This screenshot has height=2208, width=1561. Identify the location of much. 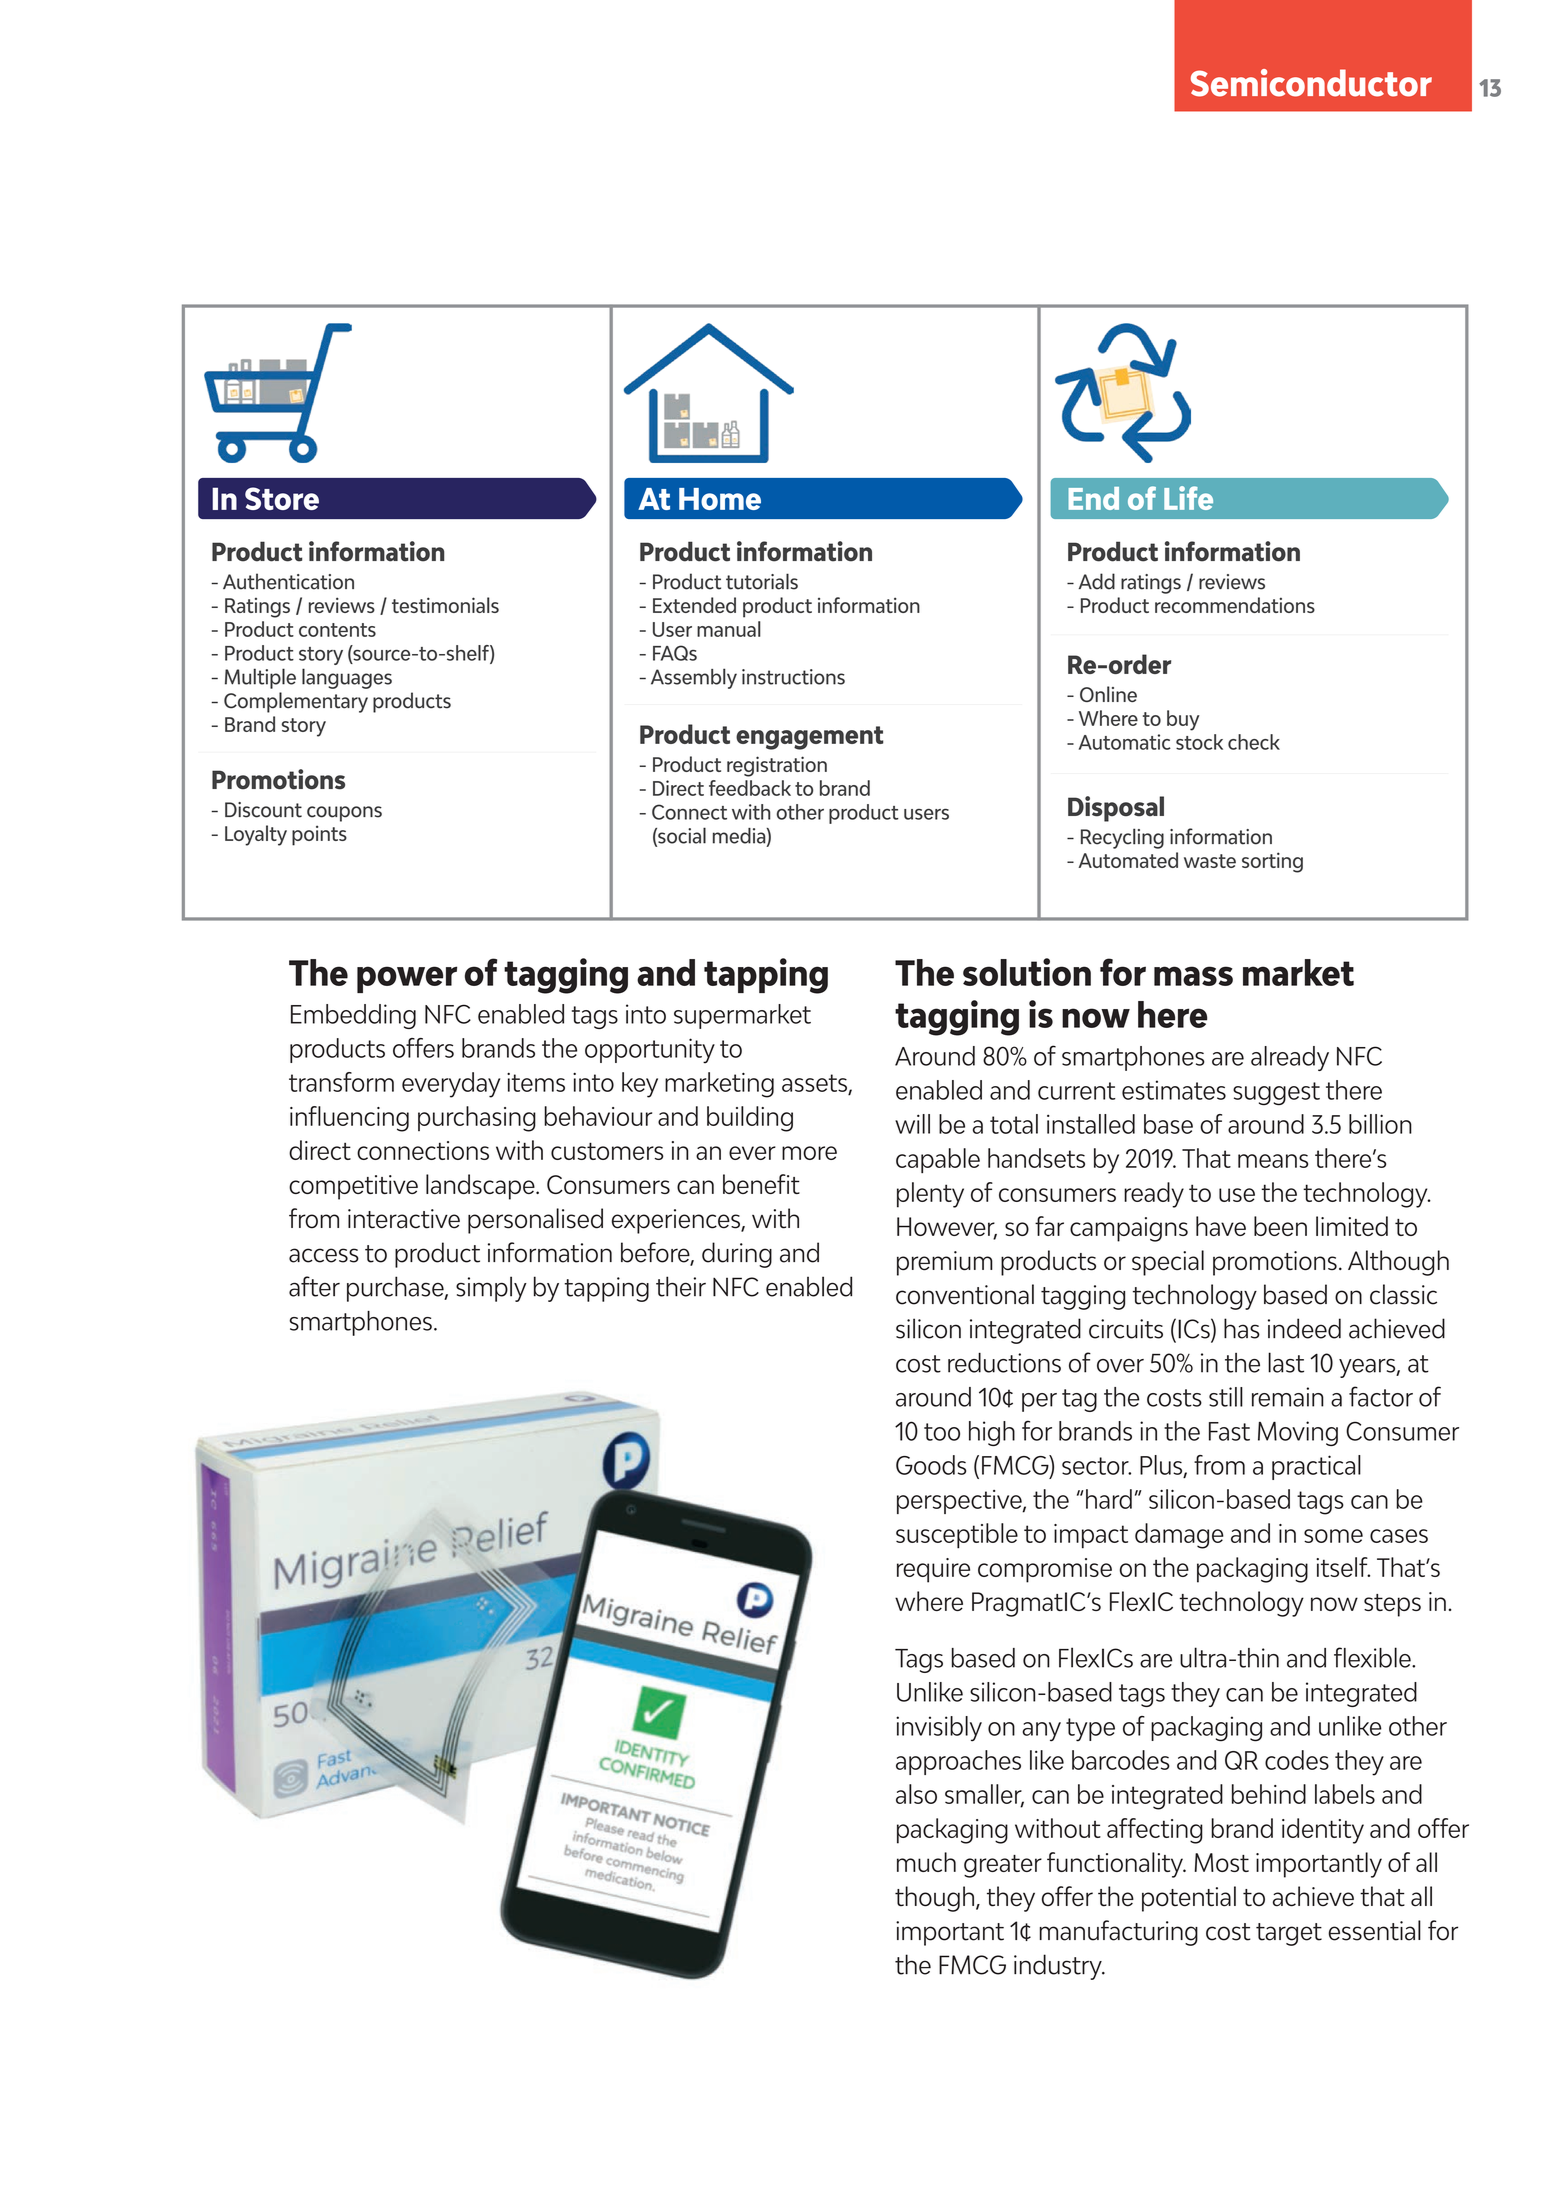
(926, 1862).
